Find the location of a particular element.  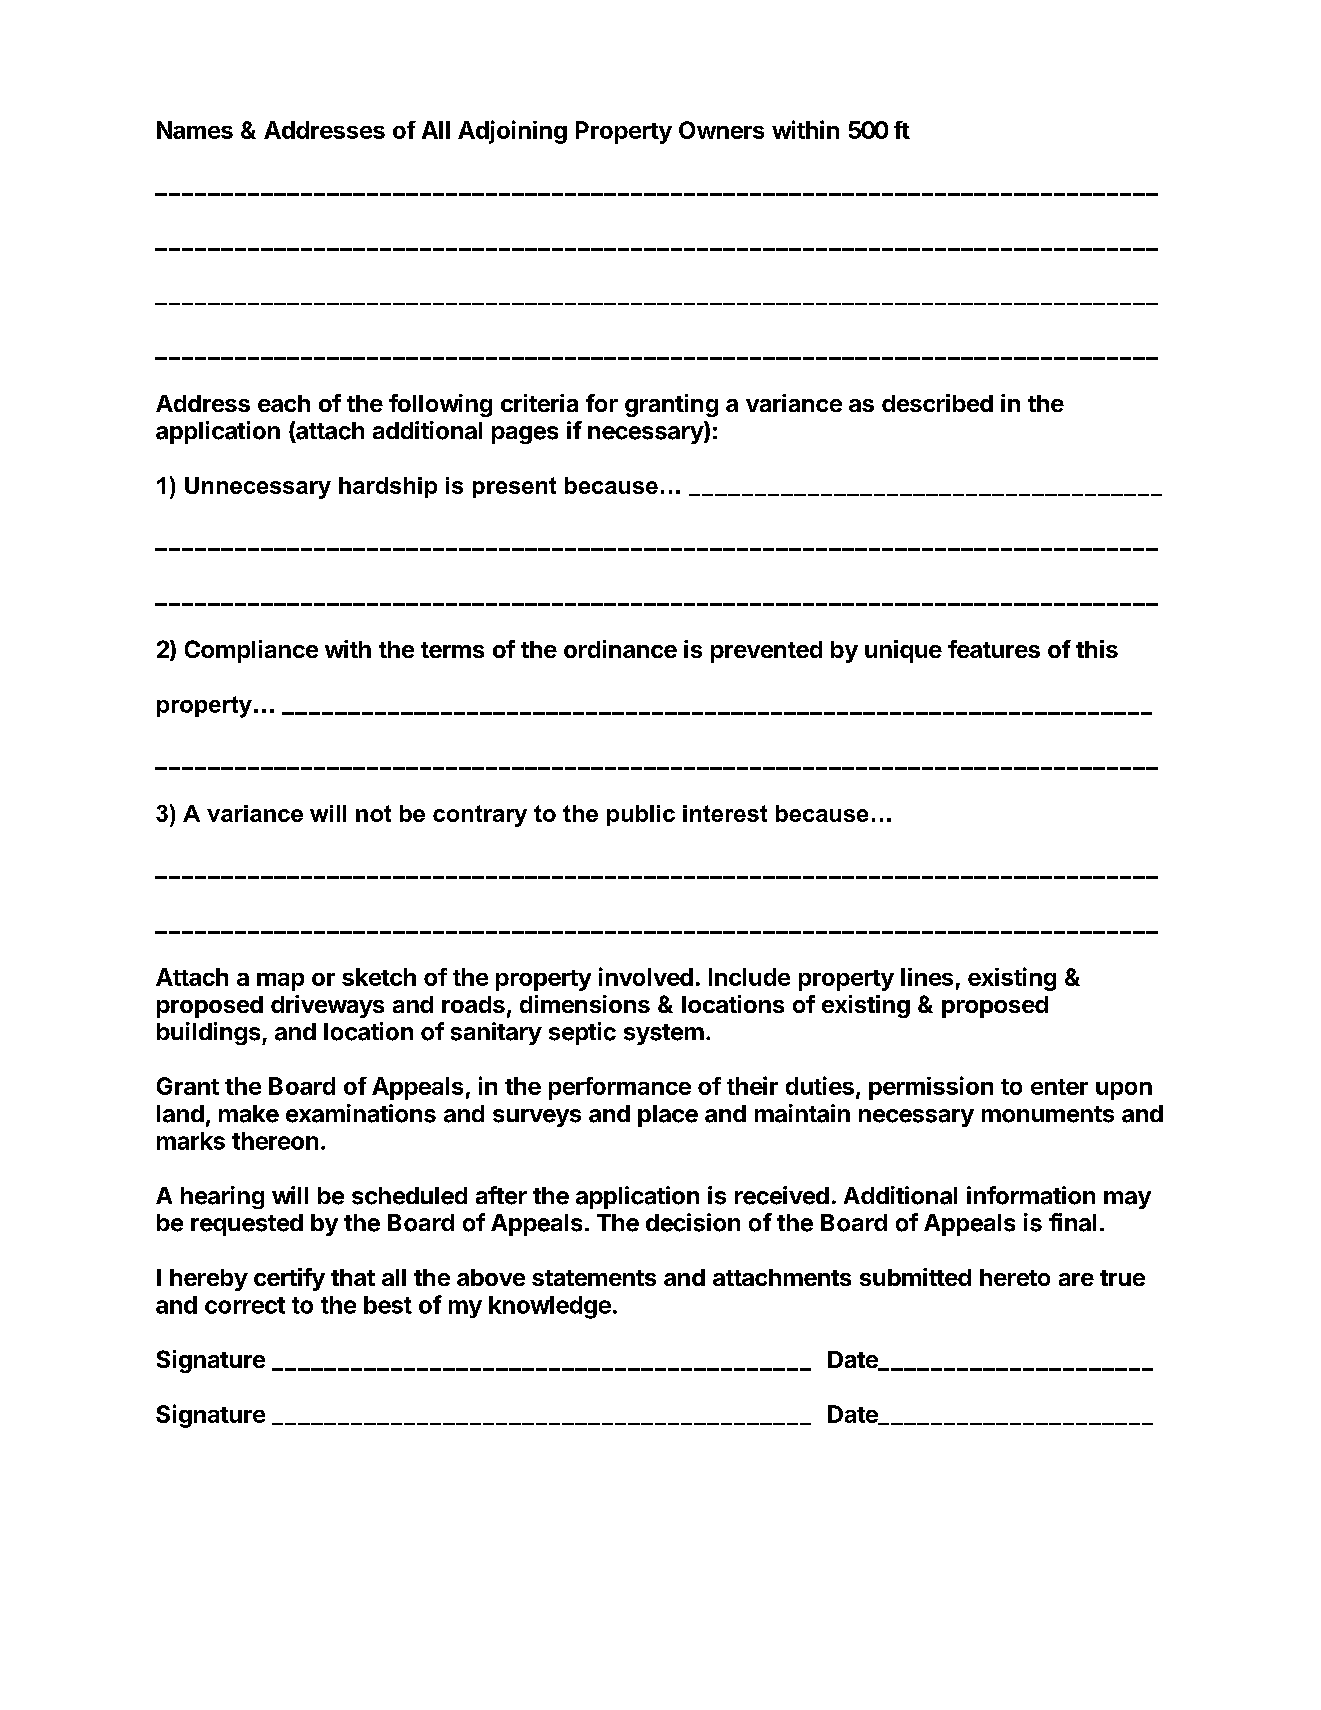

ordinance is located at coordinates (620, 649).
